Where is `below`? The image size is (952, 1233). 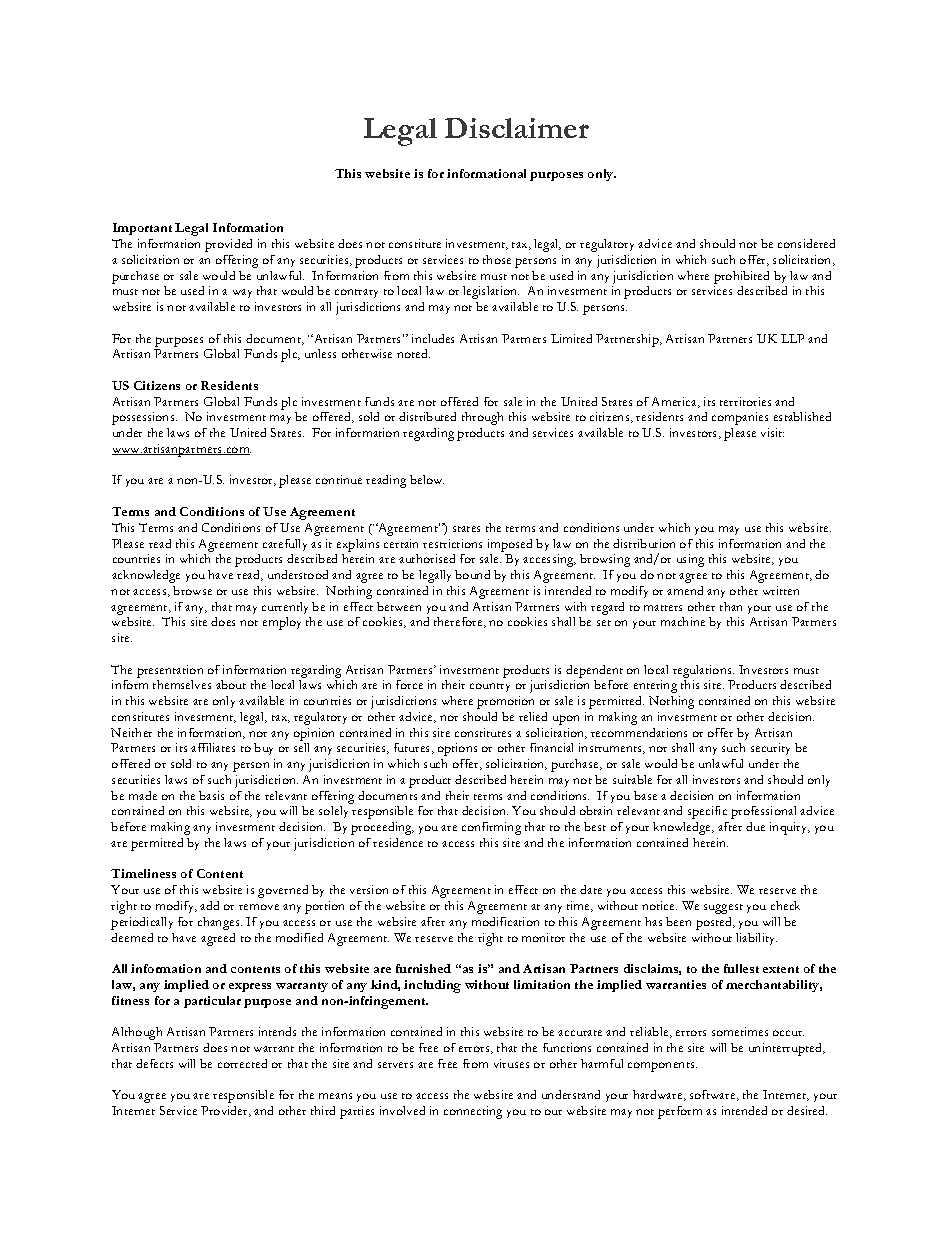 below is located at coordinates (427, 479).
